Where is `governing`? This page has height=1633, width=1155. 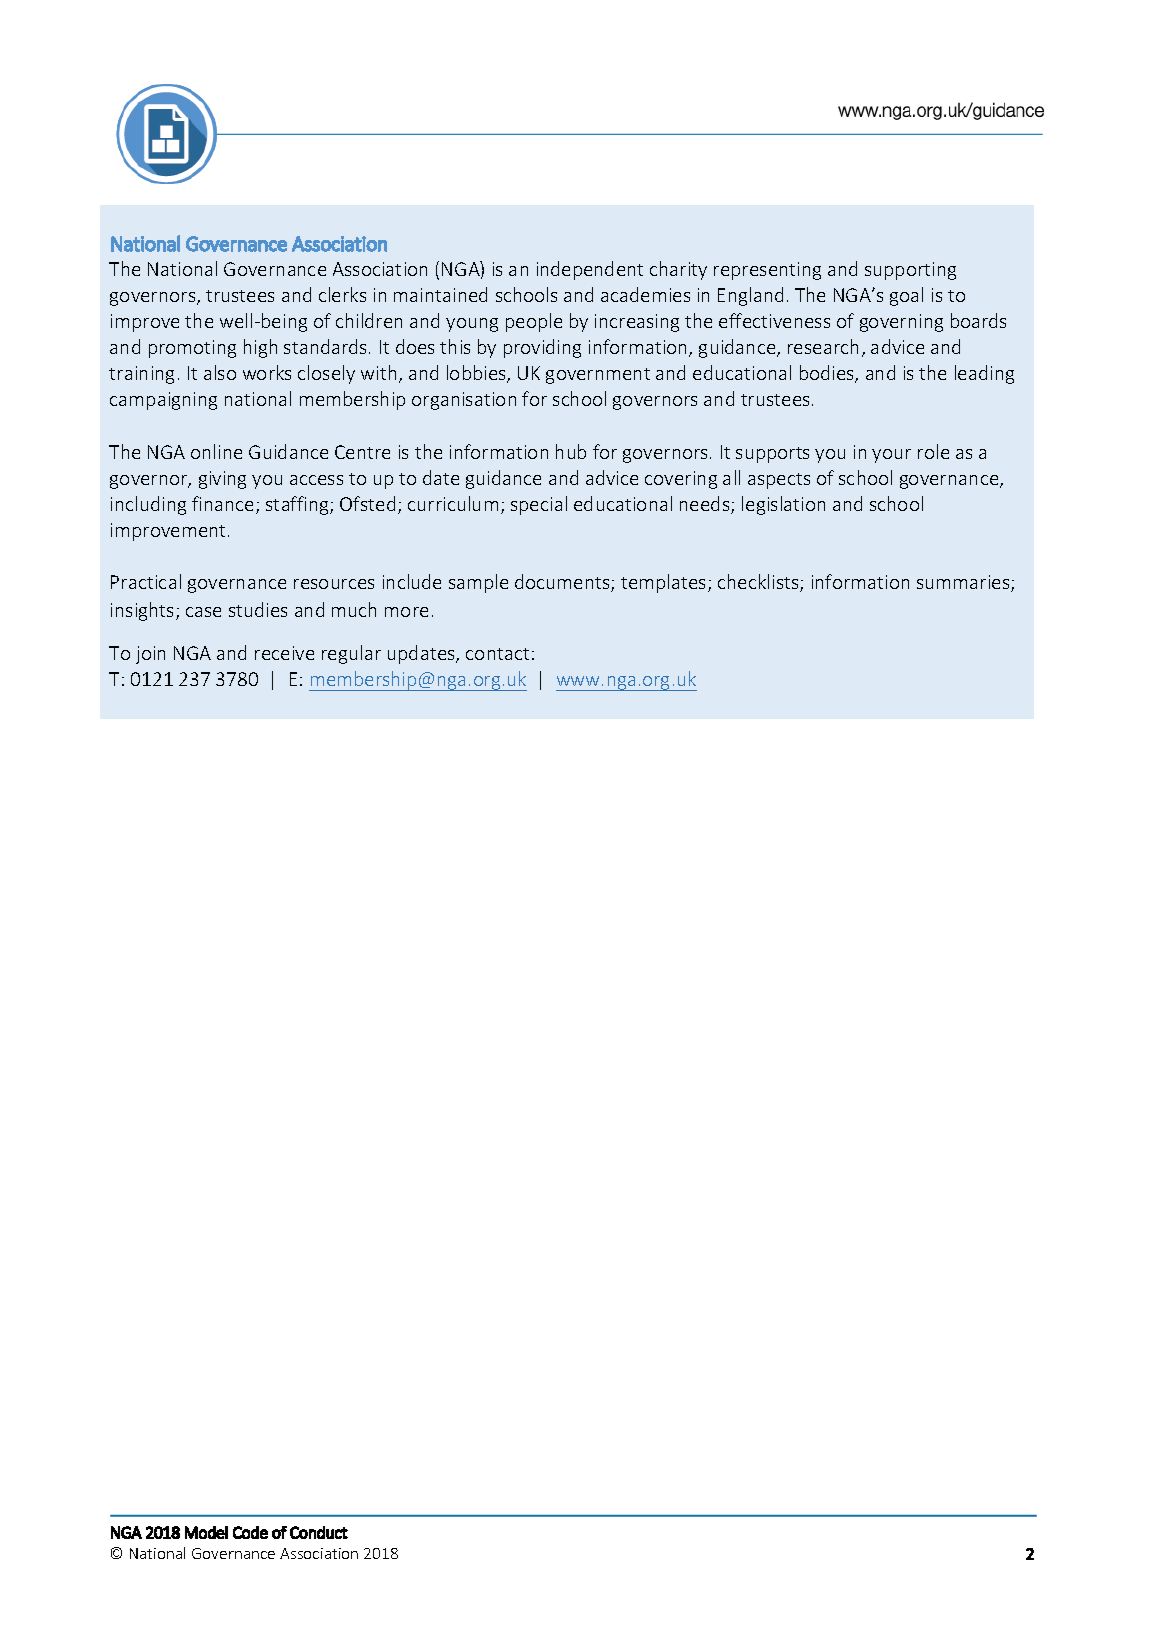 governing is located at coordinates (901, 323).
